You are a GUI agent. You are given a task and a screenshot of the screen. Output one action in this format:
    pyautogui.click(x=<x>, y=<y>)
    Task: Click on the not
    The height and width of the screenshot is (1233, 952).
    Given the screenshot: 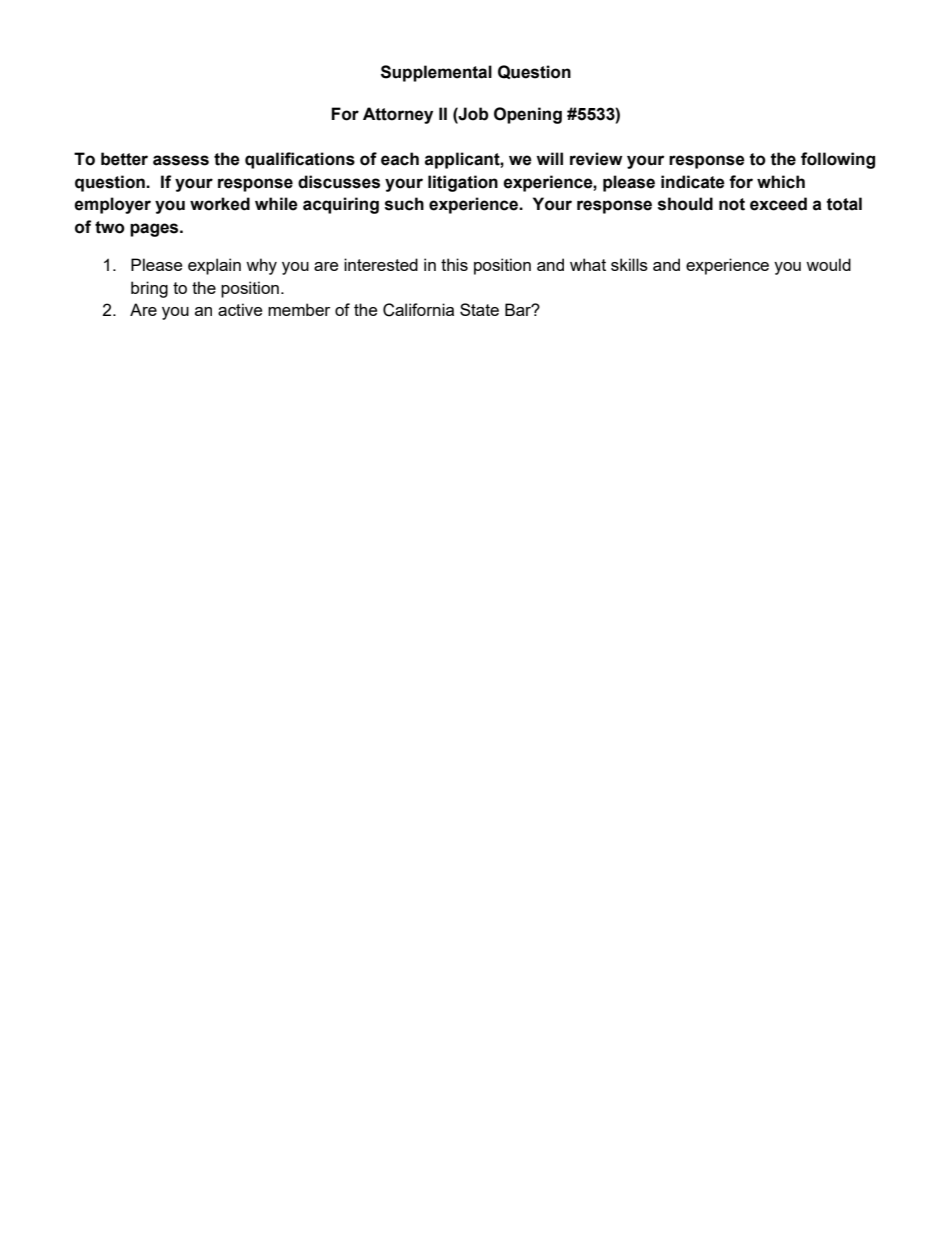 What is the action you would take?
    pyautogui.click(x=732, y=204)
